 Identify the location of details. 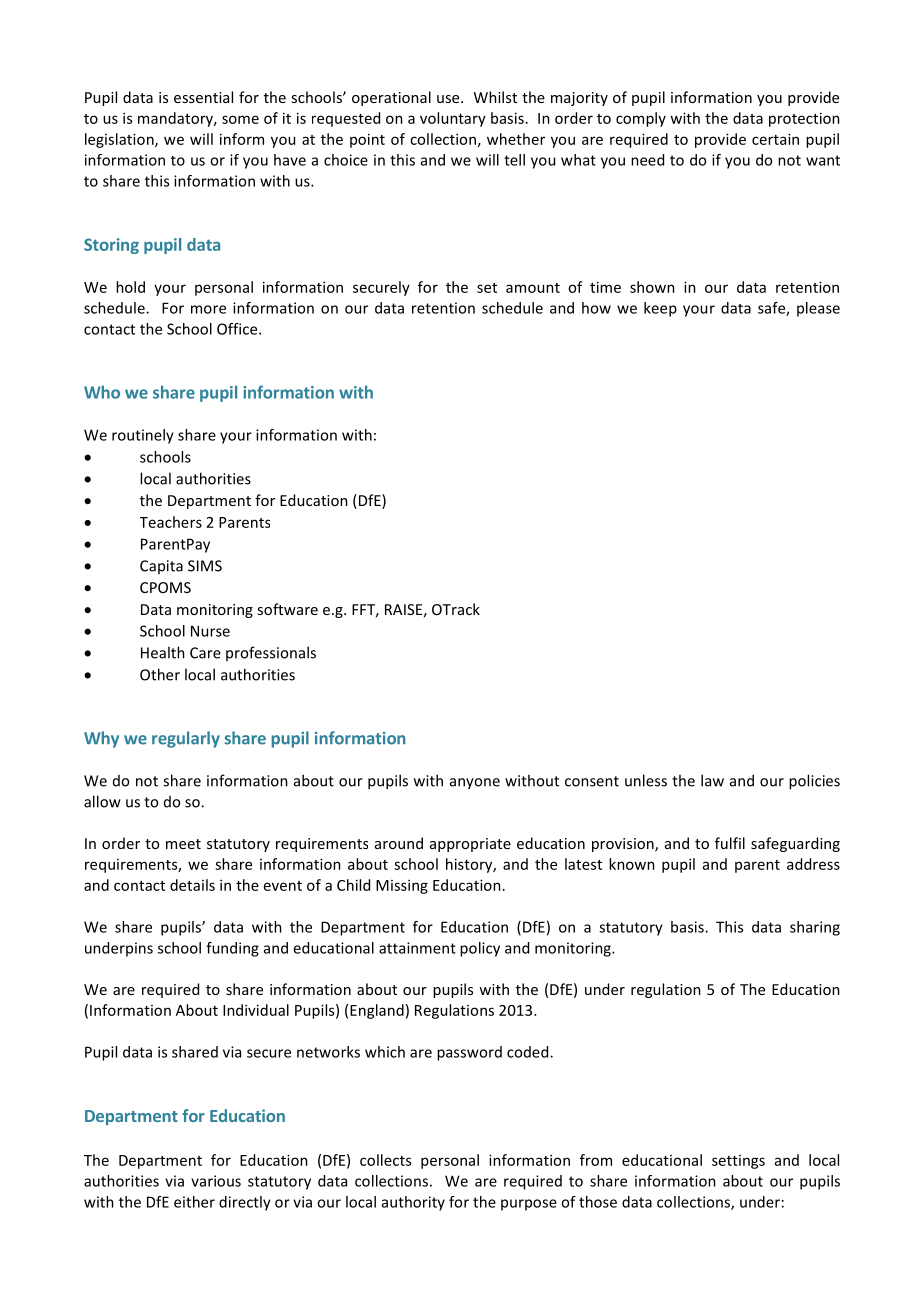
(192, 885).
